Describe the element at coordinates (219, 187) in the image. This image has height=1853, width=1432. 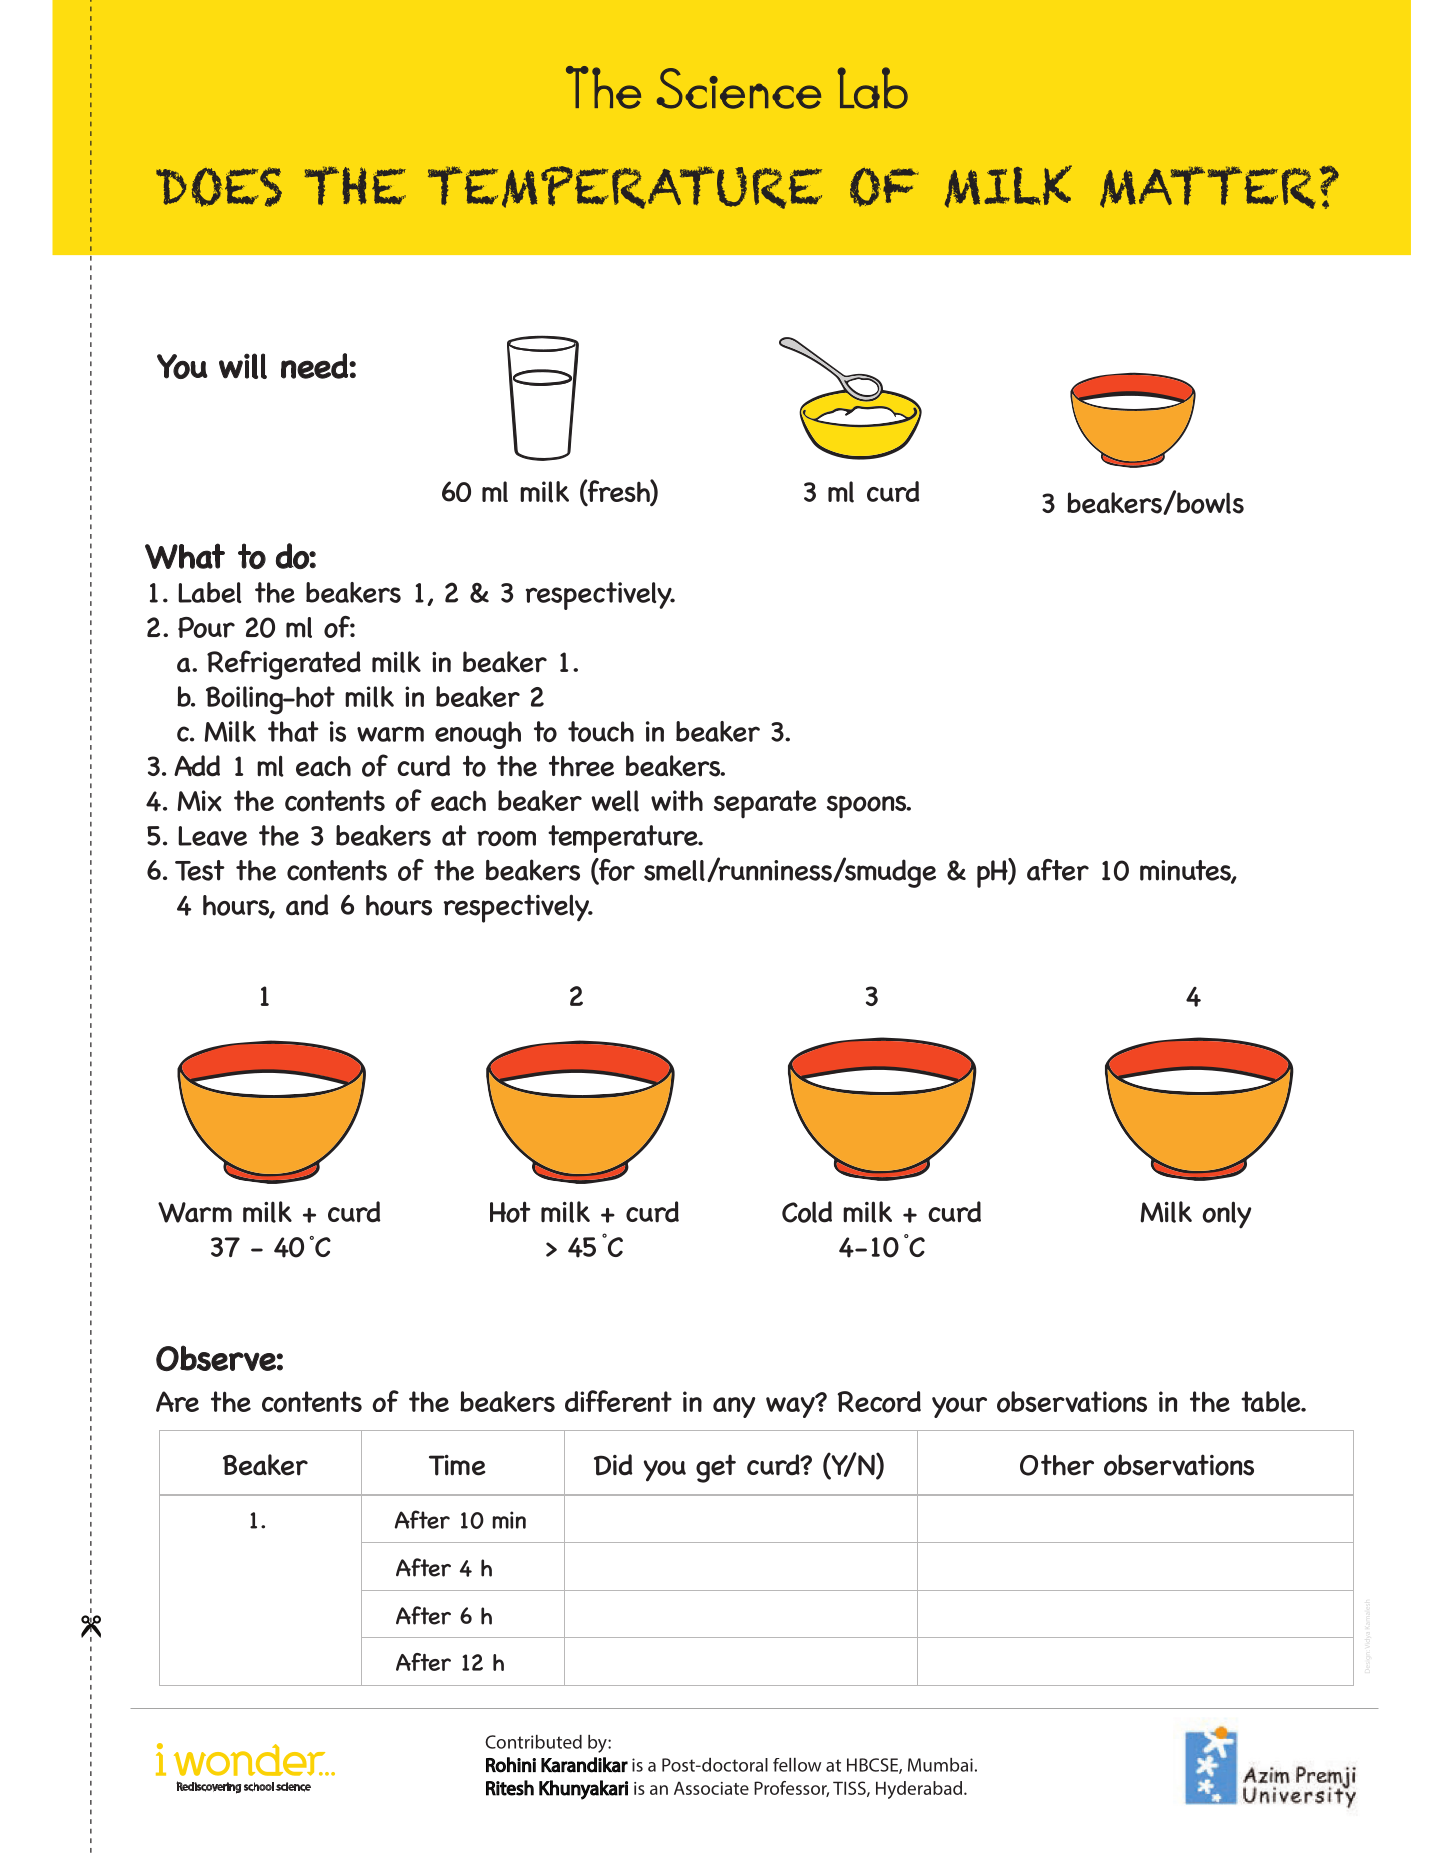
I see `DOES` at that location.
